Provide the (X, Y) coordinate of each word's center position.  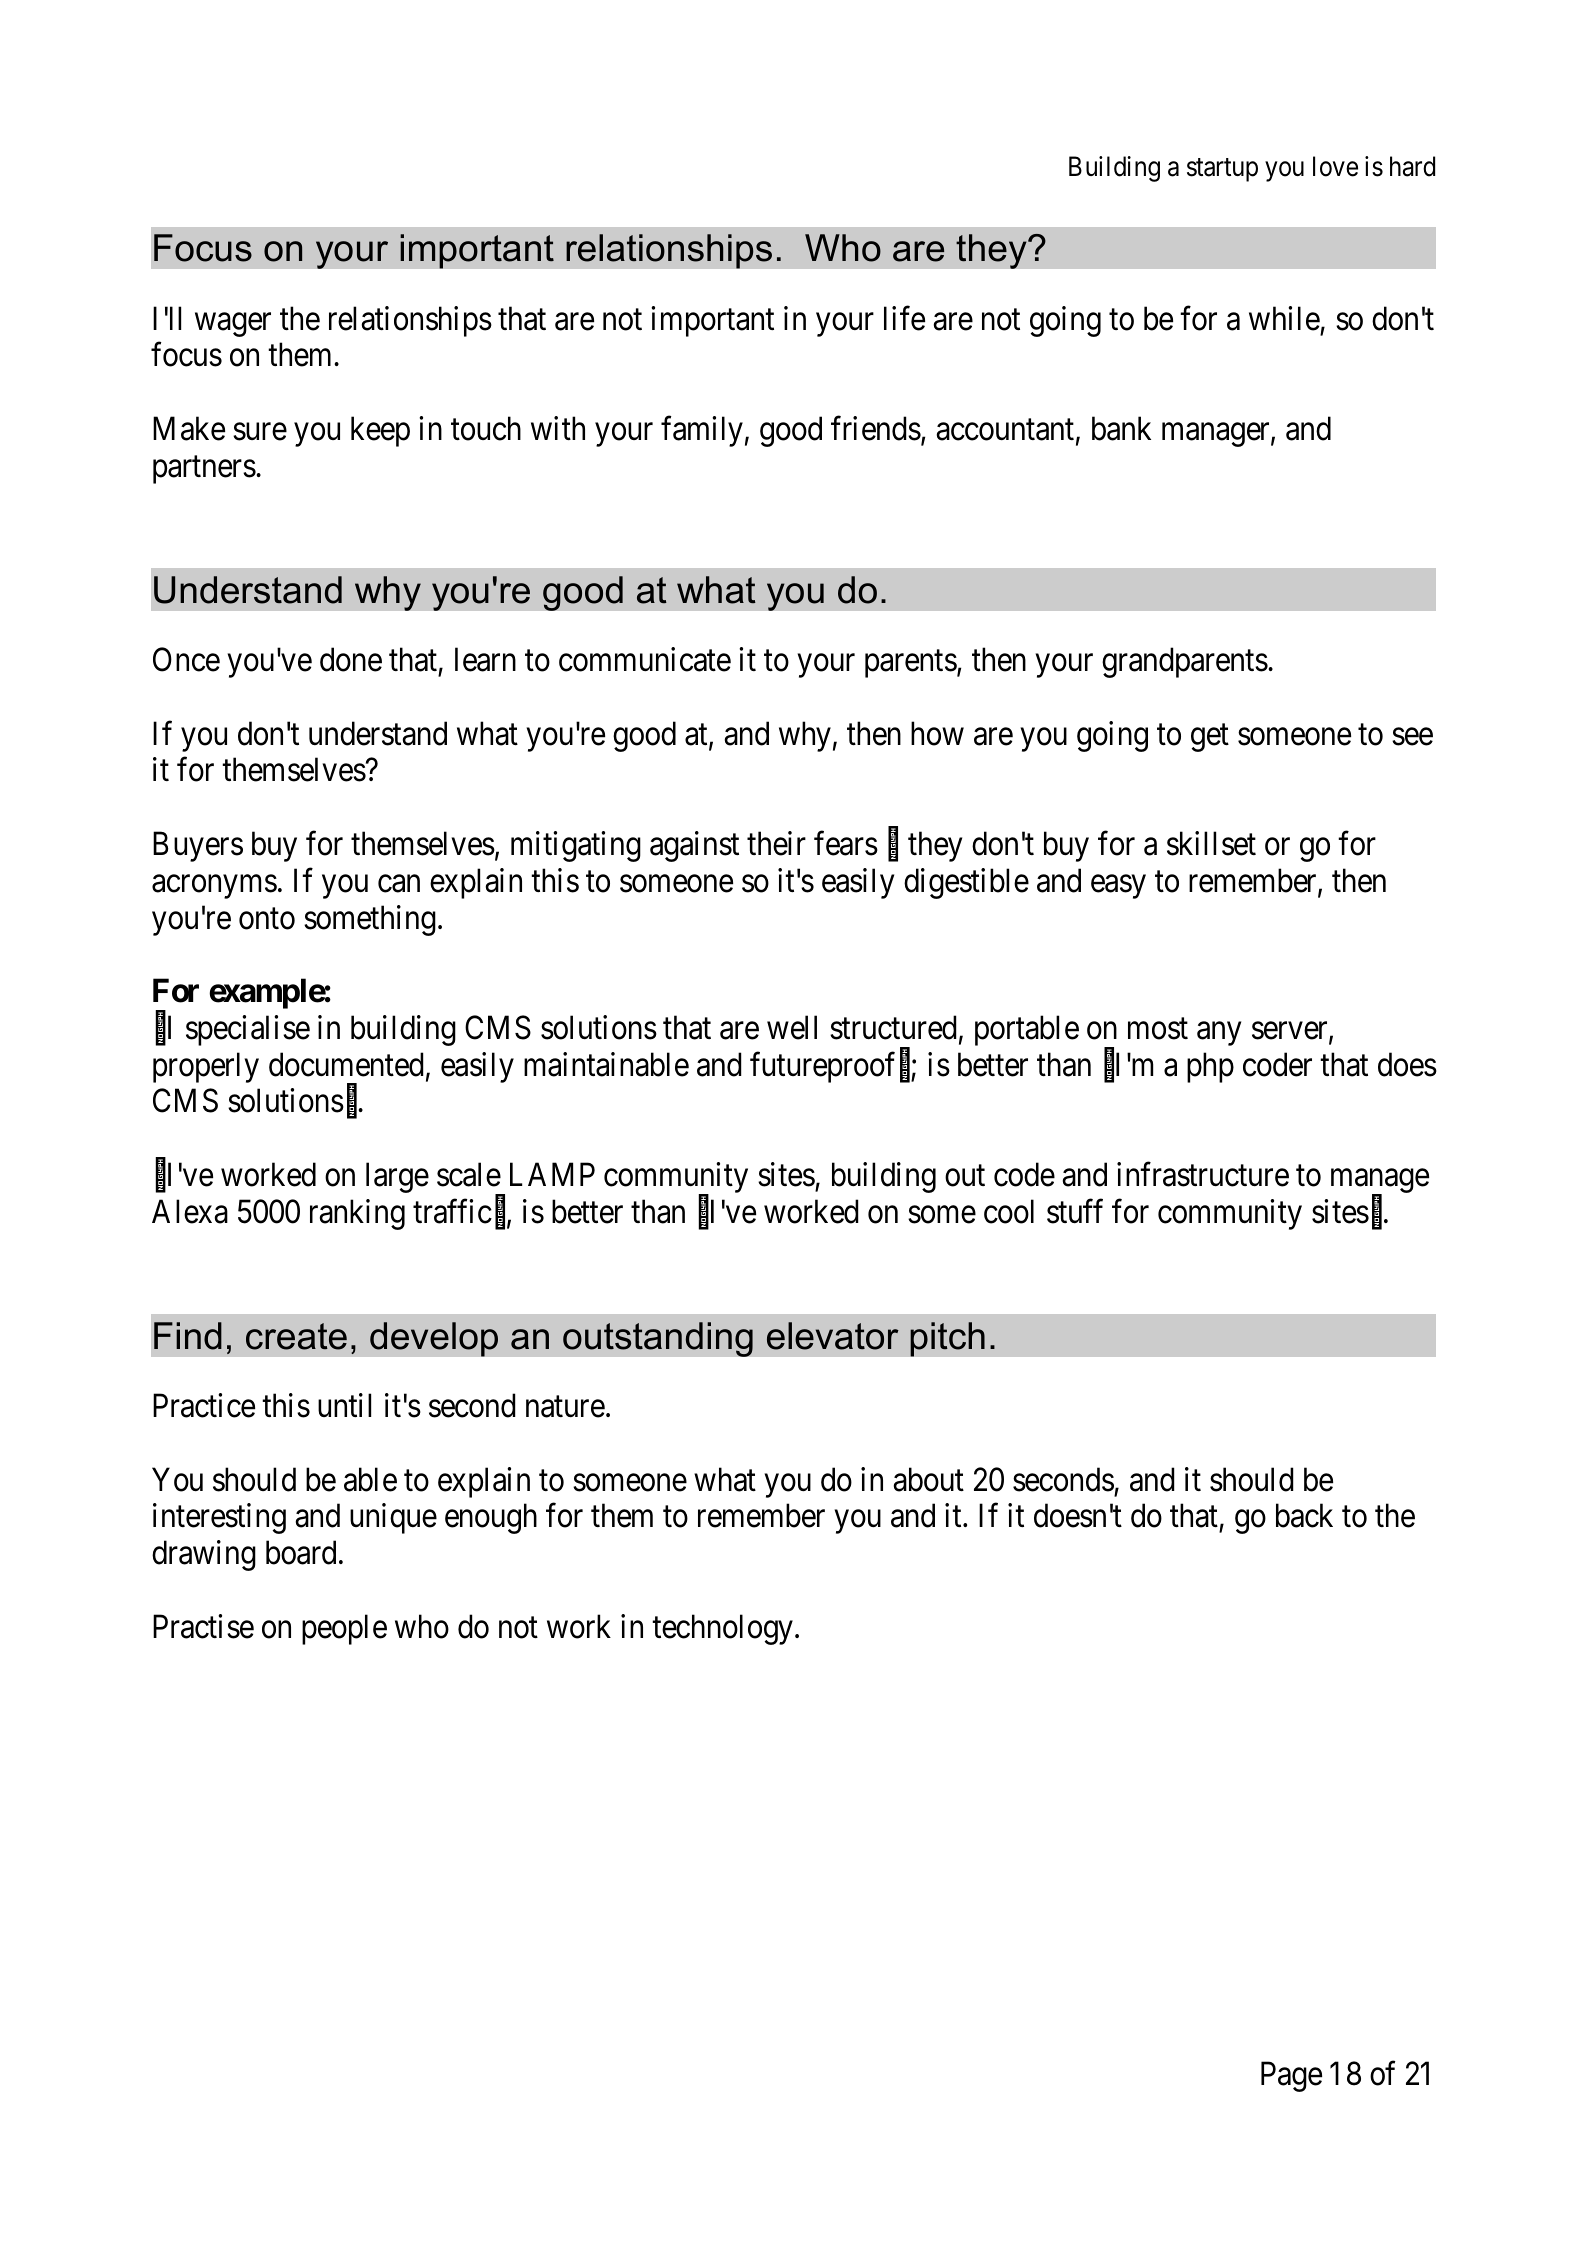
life (904, 318)
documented (346, 1064)
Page (1291, 2077)
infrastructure (1203, 1174)
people (344, 1629)
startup (1222, 170)
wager (233, 325)
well (792, 1027)
